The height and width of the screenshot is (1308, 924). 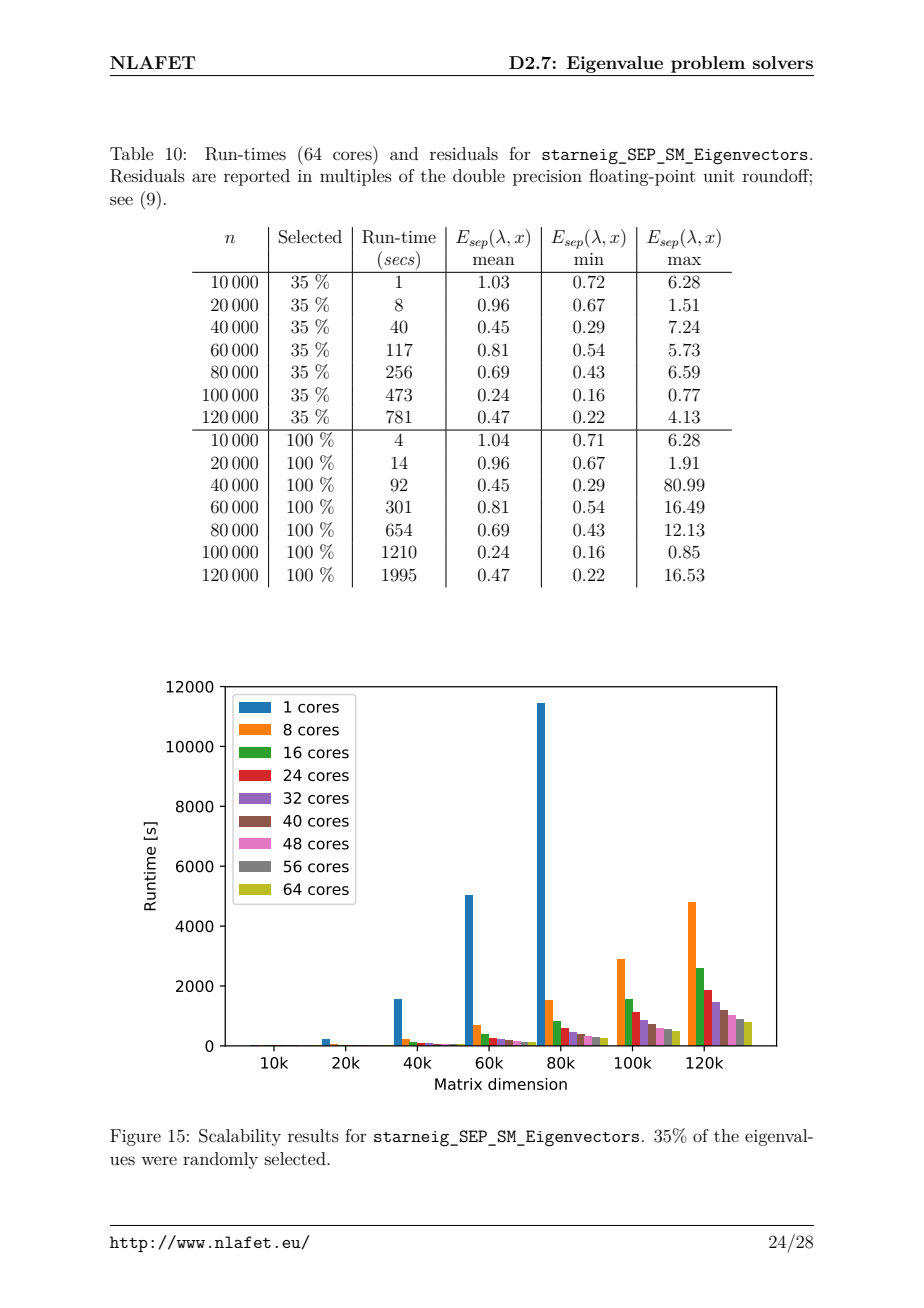 What do you see at coordinates (458, 1084) in the screenshot?
I see `Matrix` at bounding box center [458, 1084].
